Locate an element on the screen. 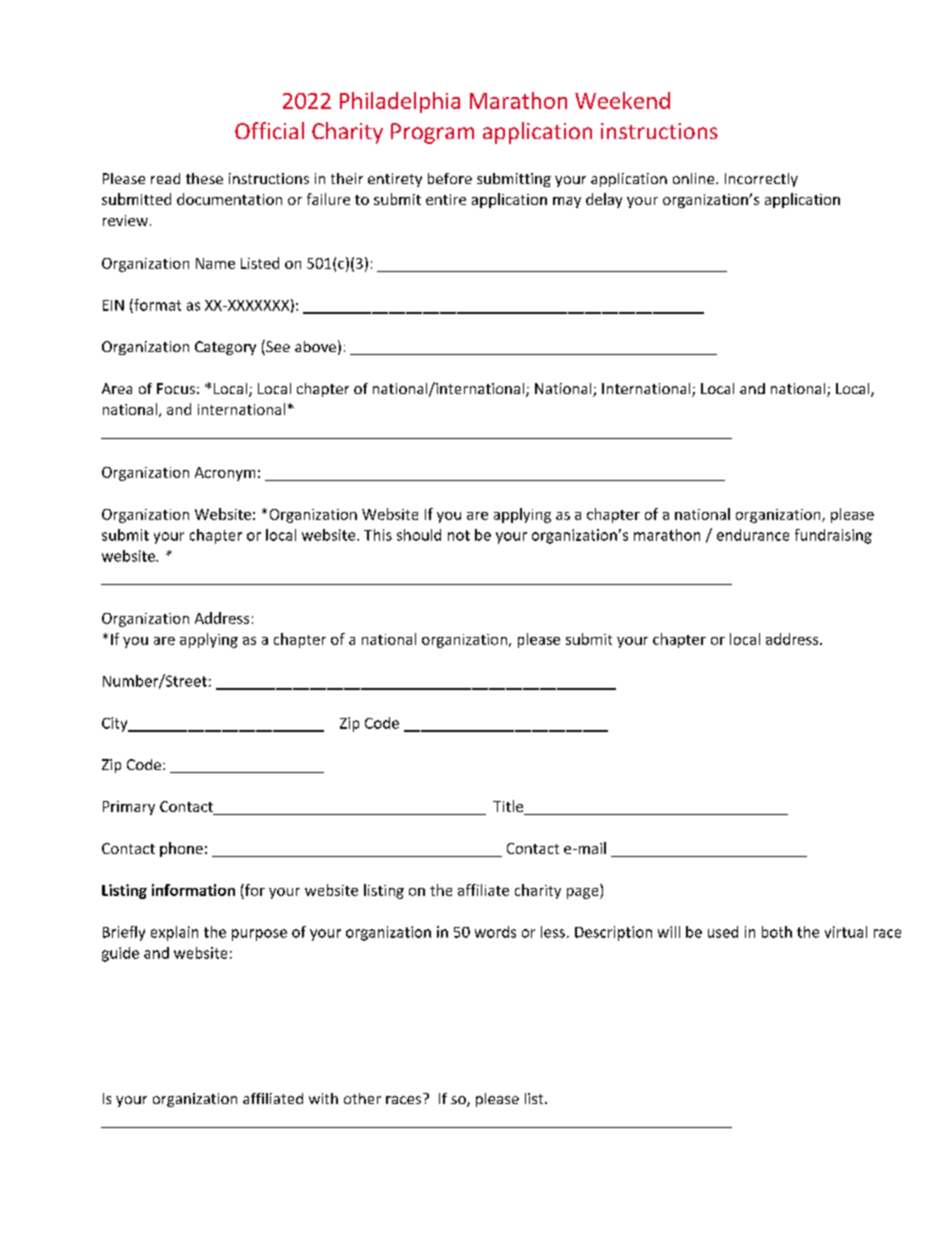 Image resolution: width=952 pixels, height=1233 pixels. not is located at coordinates (459, 535).
